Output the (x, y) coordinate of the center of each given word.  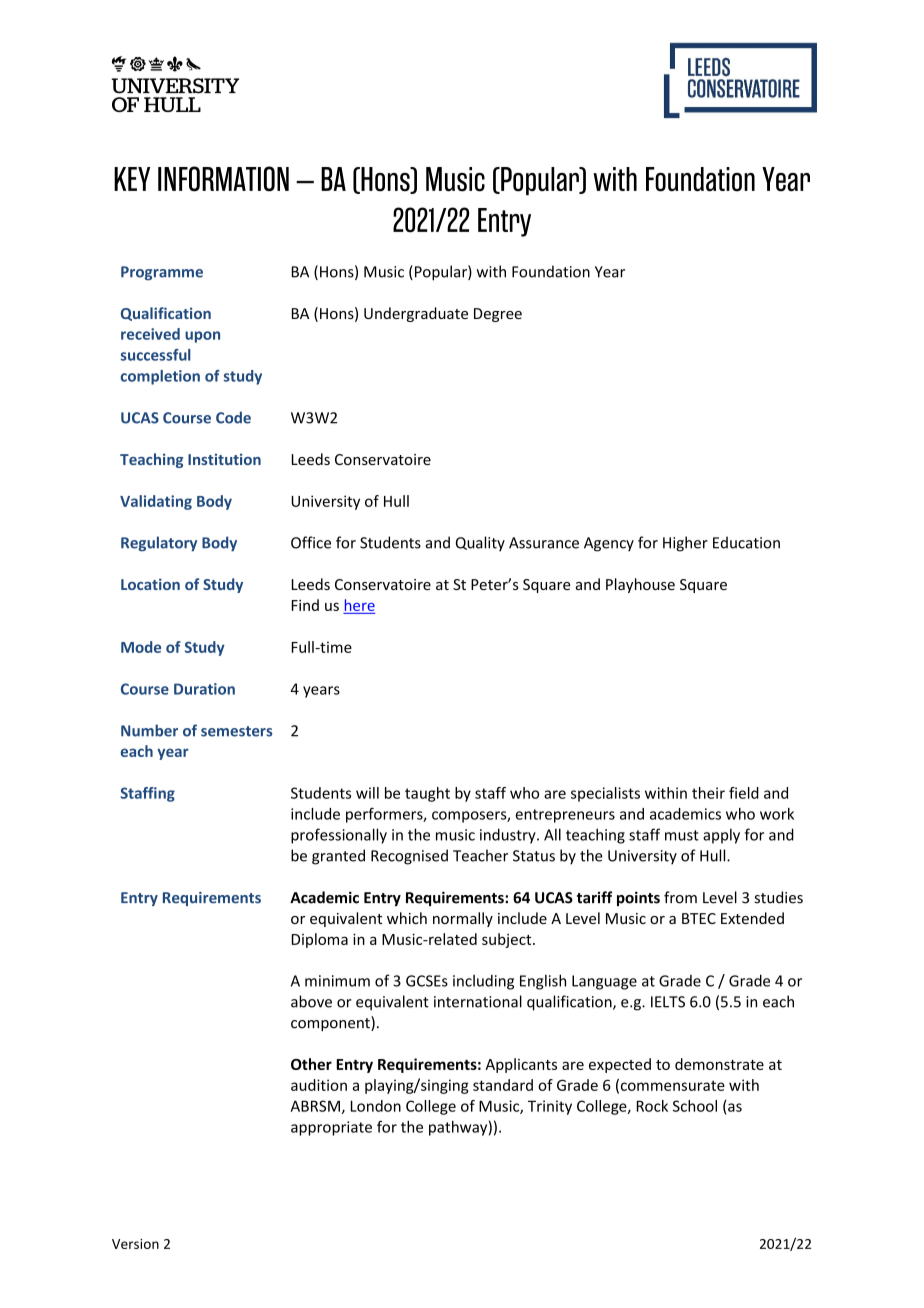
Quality (480, 544)
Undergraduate (416, 314)
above (311, 1001)
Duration (204, 689)
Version (135, 1244)
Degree (498, 315)
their (708, 793)
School (695, 1106)
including (483, 982)
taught (427, 794)
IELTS (668, 1002)
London (376, 1106)
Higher (685, 544)
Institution (224, 459)
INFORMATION (223, 179)
